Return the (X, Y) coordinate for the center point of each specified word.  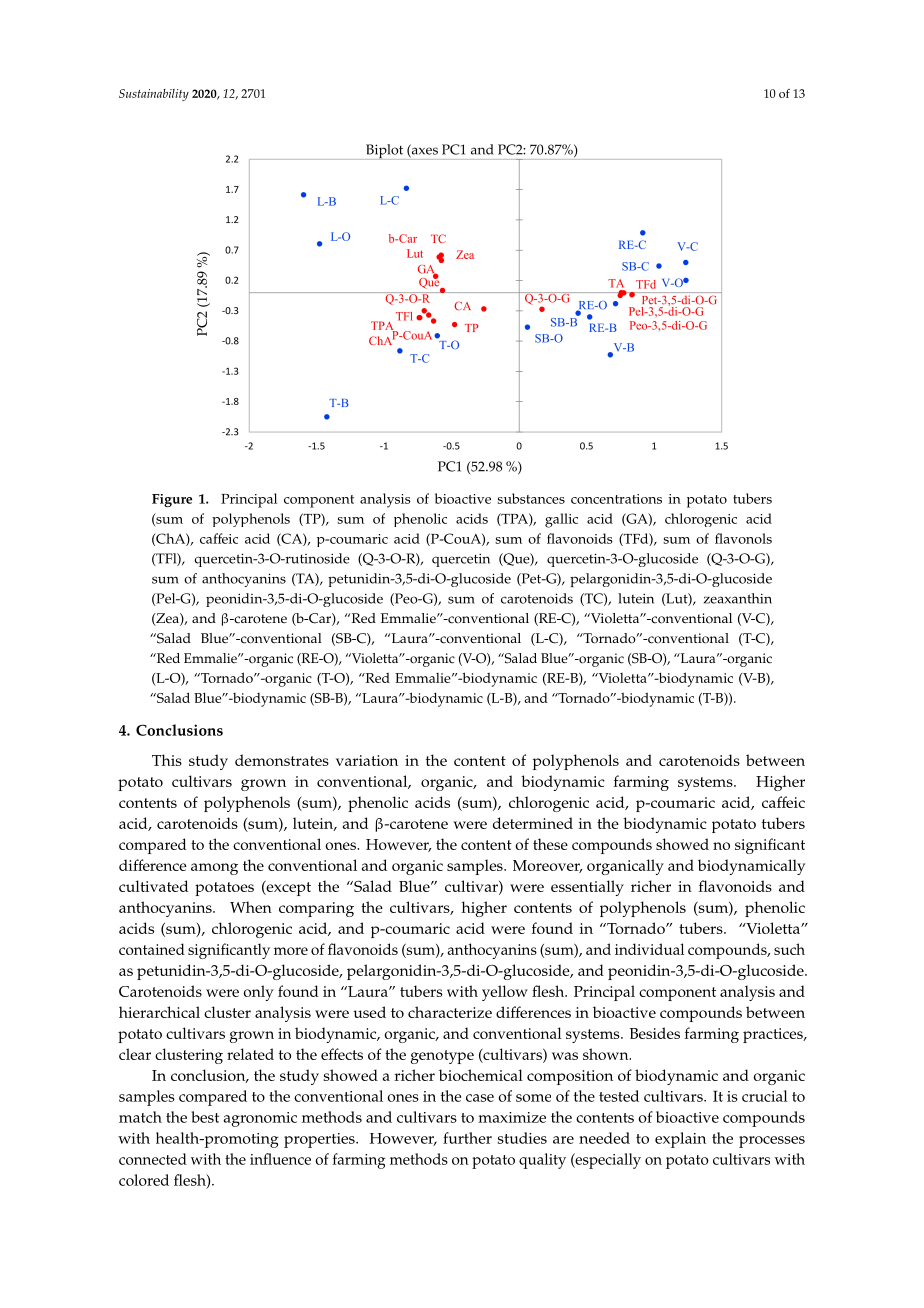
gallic (561, 520)
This (167, 760)
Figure (172, 500)
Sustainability (154, 95)
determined (533, 823)
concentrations (616, 499)
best (205, 1117)
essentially (587, 888)
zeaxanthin (738, 598)
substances (531, 498)
